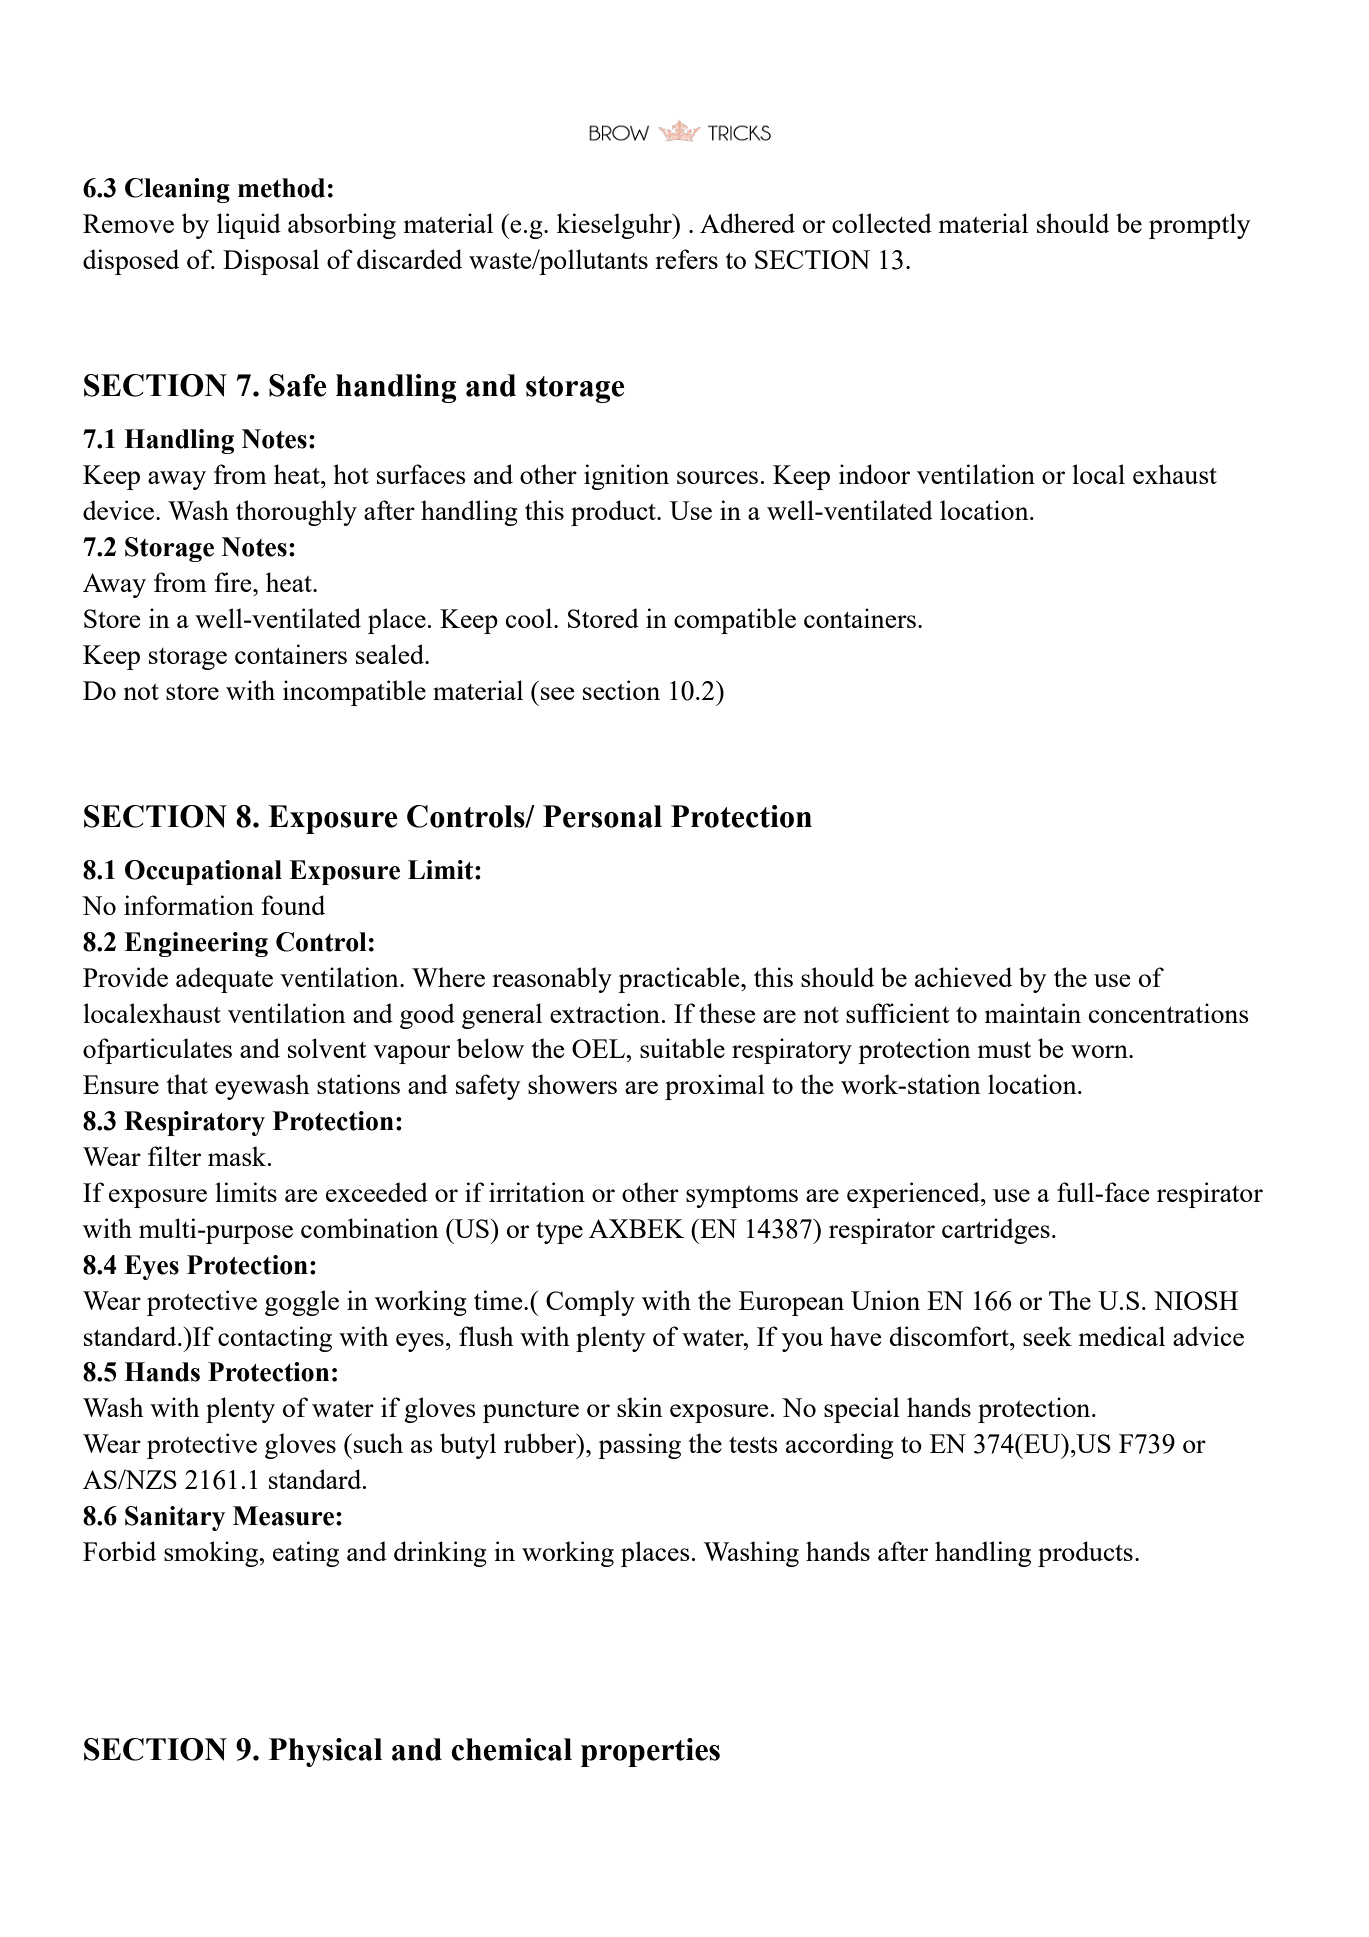  Describe the element at coordinates (874, 474) in the screenshot. I see `indoor` at that location.
